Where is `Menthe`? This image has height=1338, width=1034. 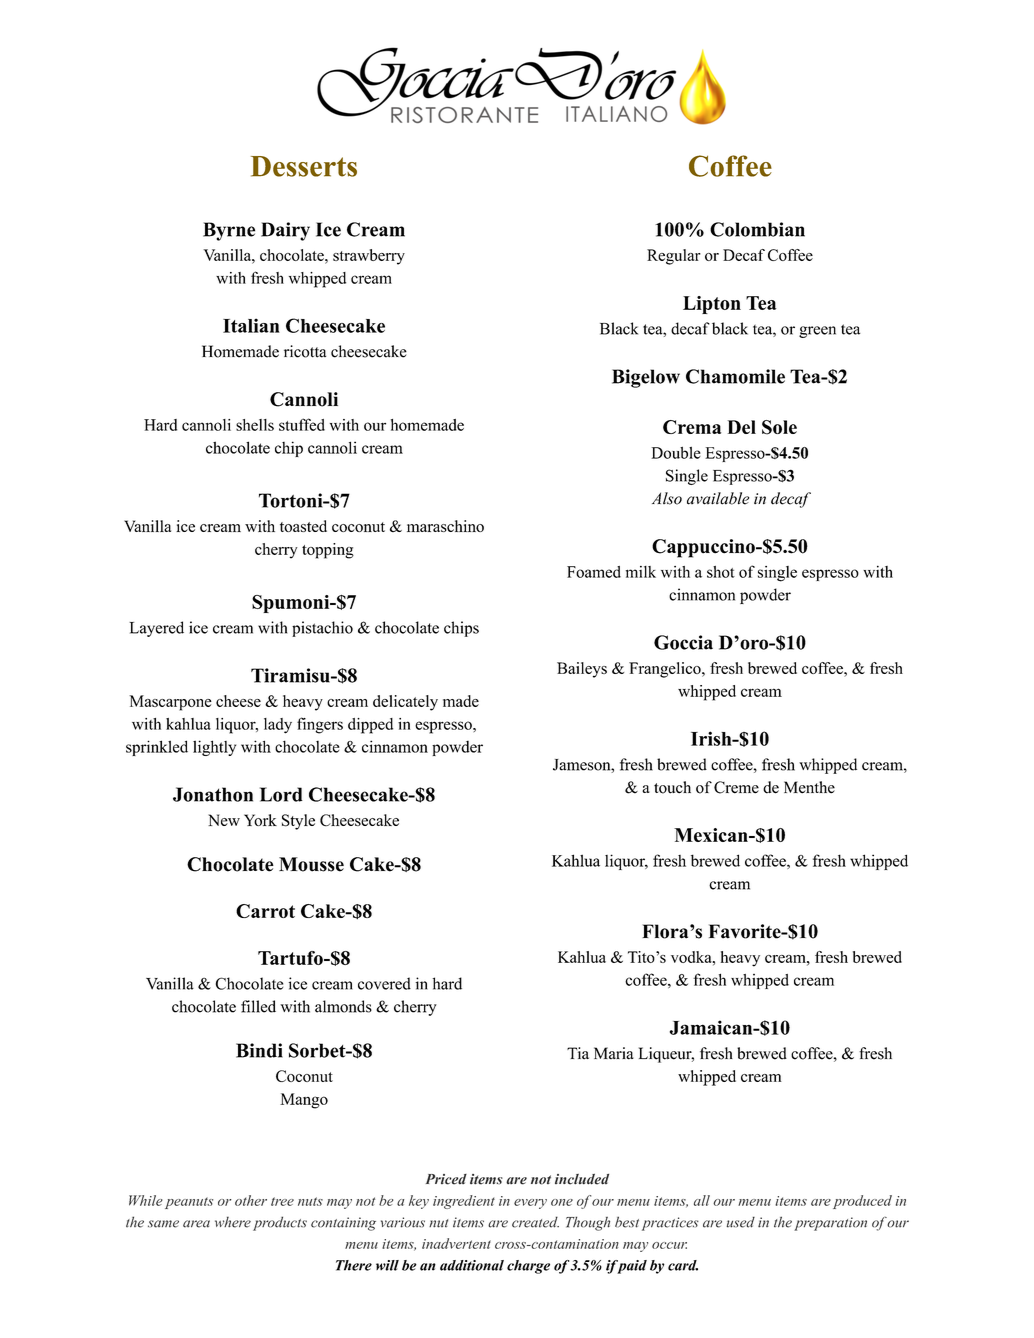
Menthe is located at coordinates (809, 787).
